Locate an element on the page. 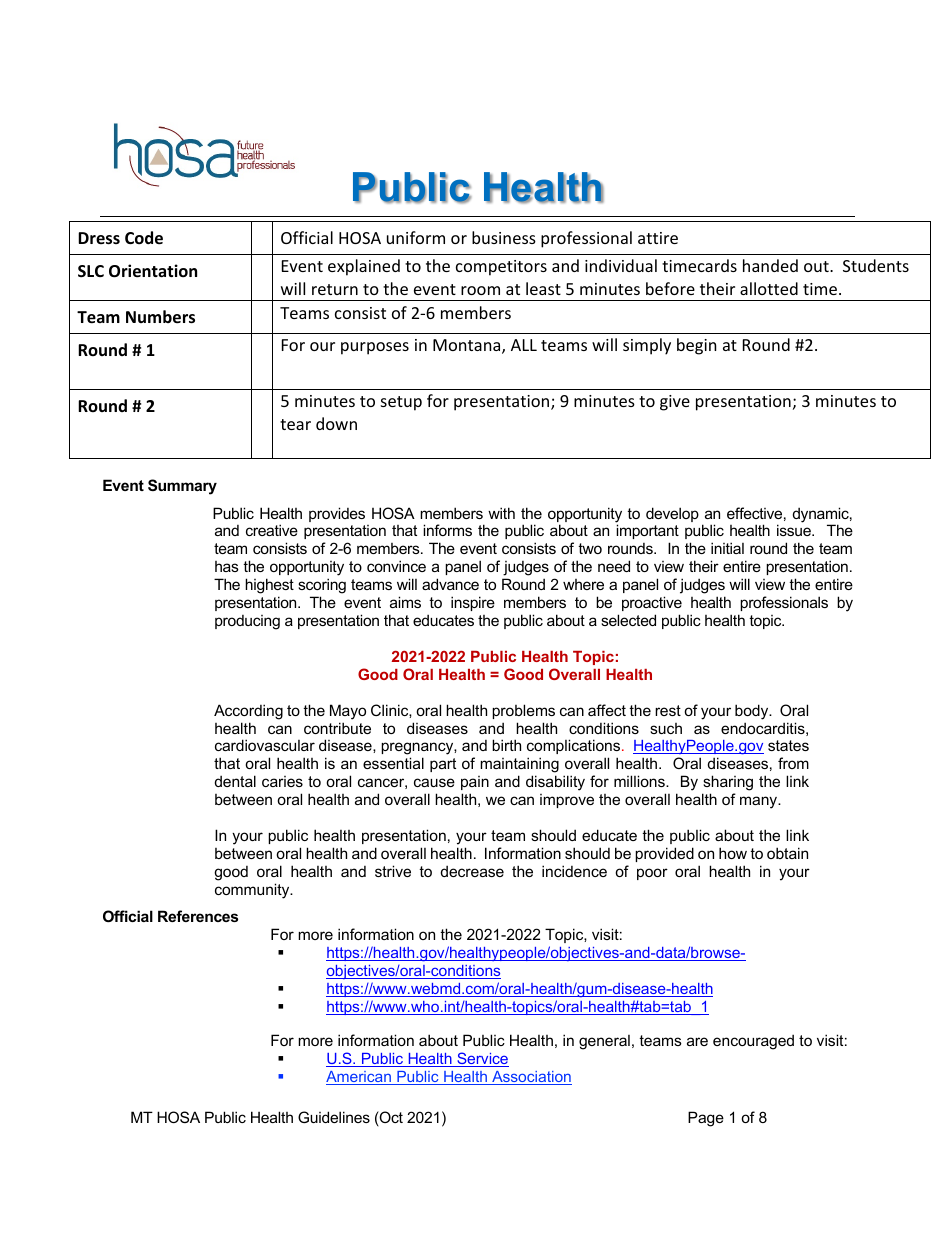 This page has height=1233, width=952. Association is located at coordinates (531, 1078).
